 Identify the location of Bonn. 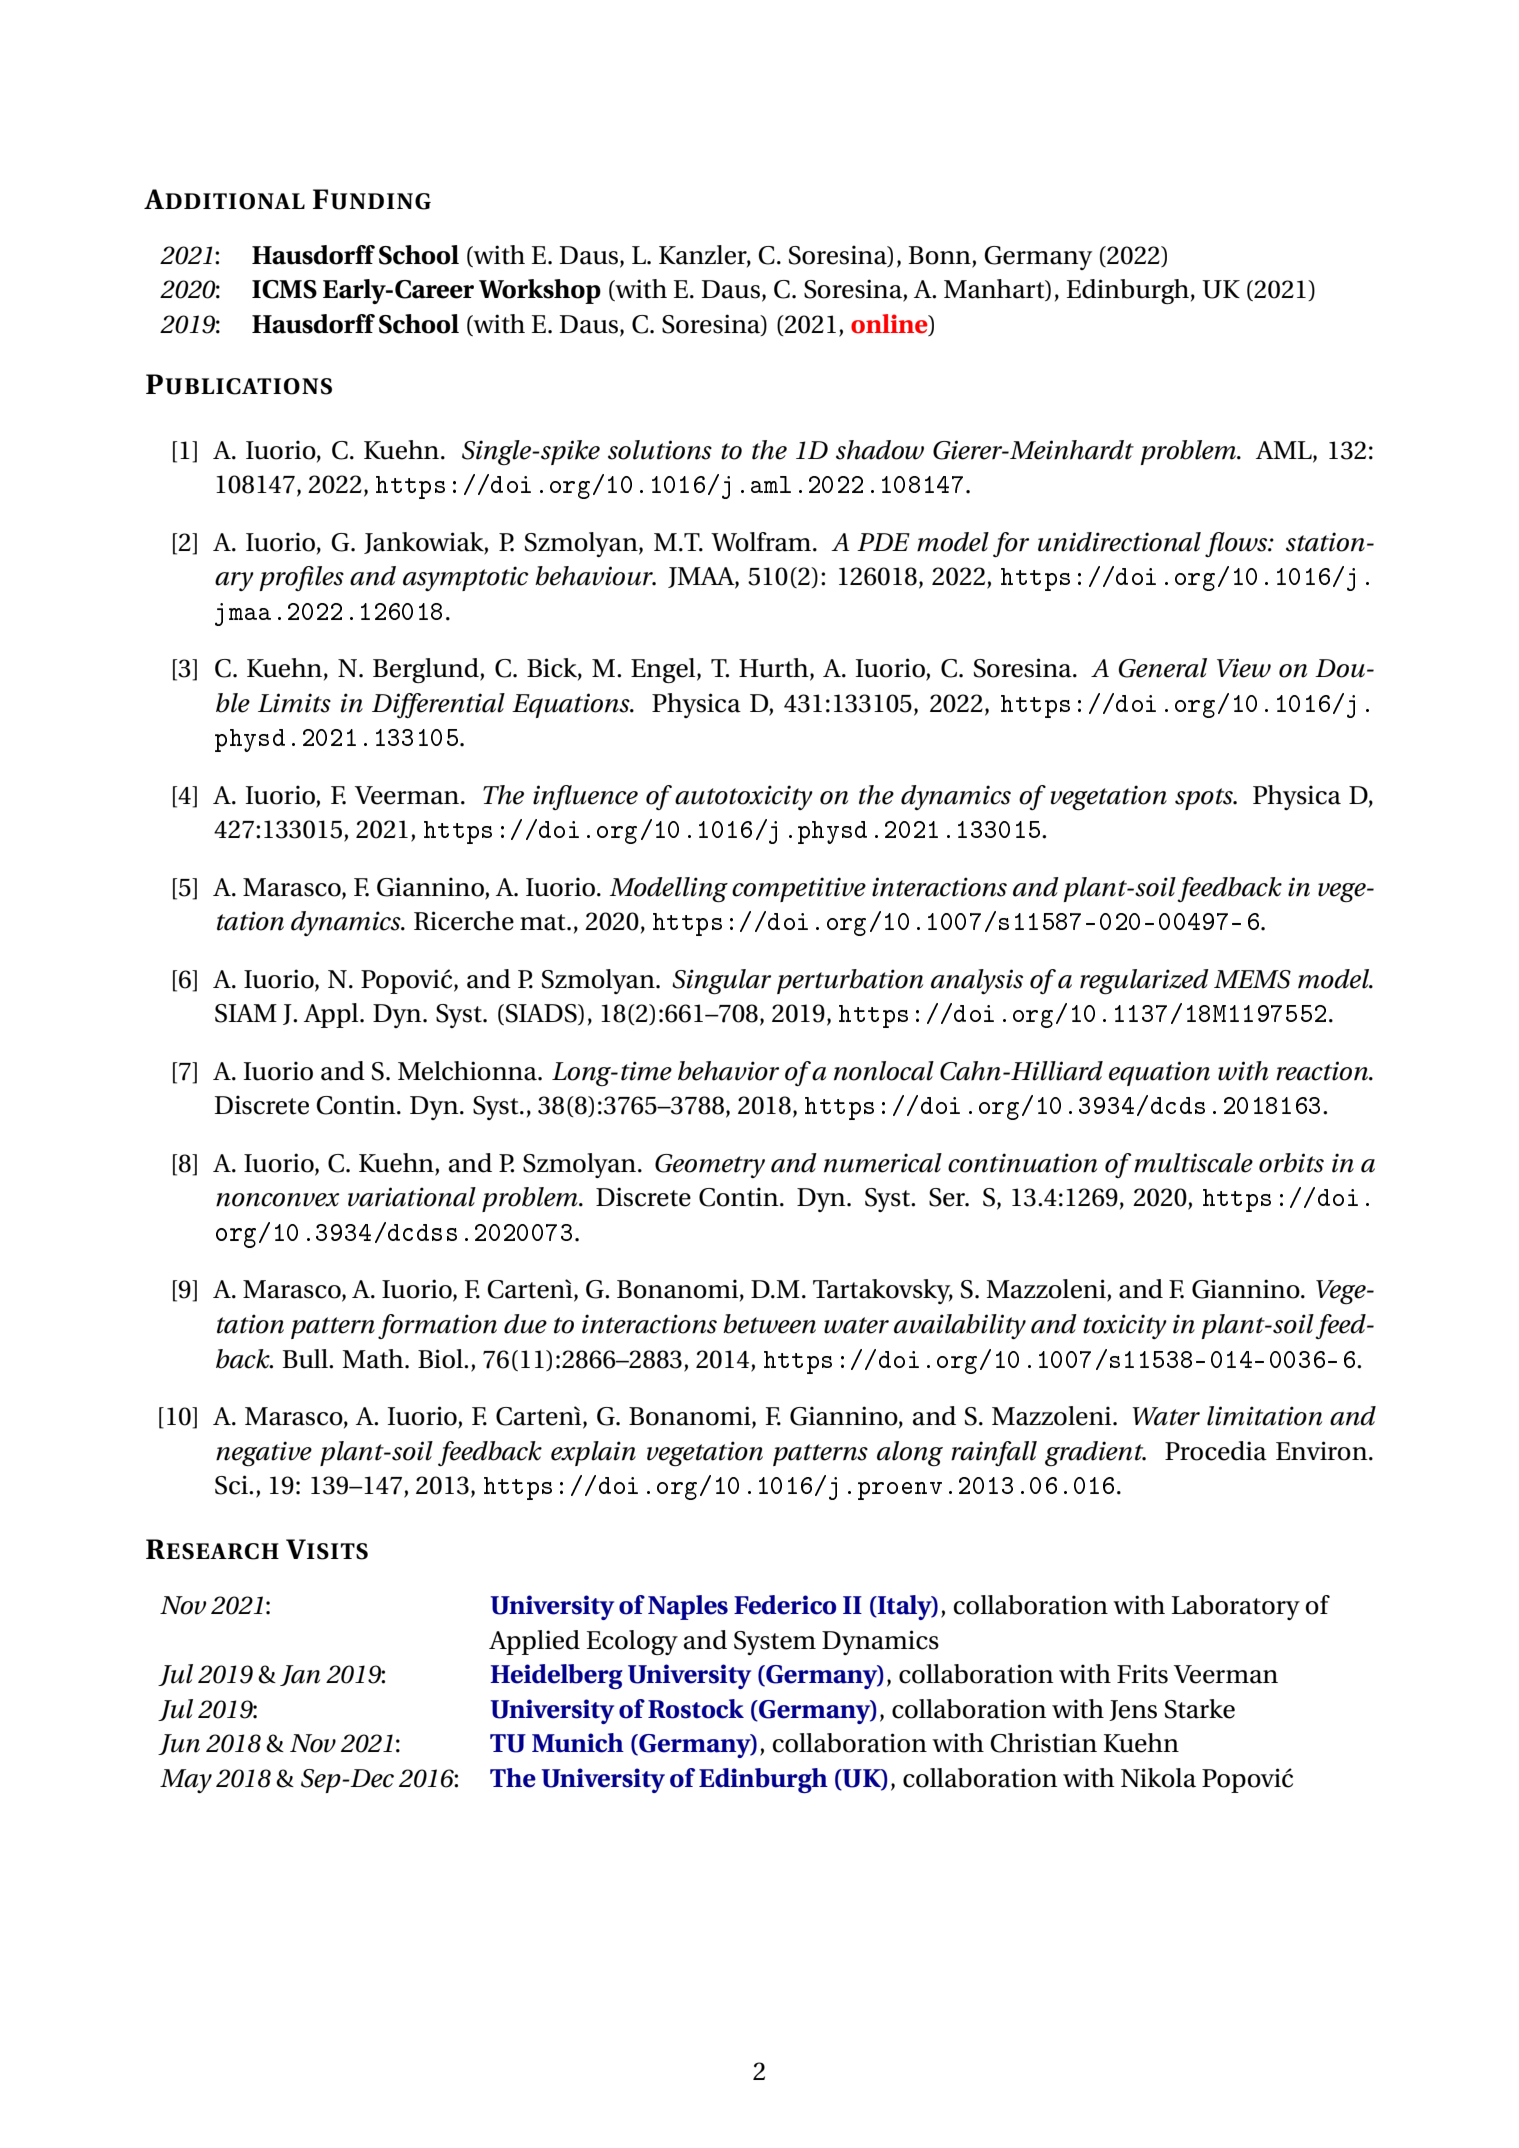
(940, 255).
